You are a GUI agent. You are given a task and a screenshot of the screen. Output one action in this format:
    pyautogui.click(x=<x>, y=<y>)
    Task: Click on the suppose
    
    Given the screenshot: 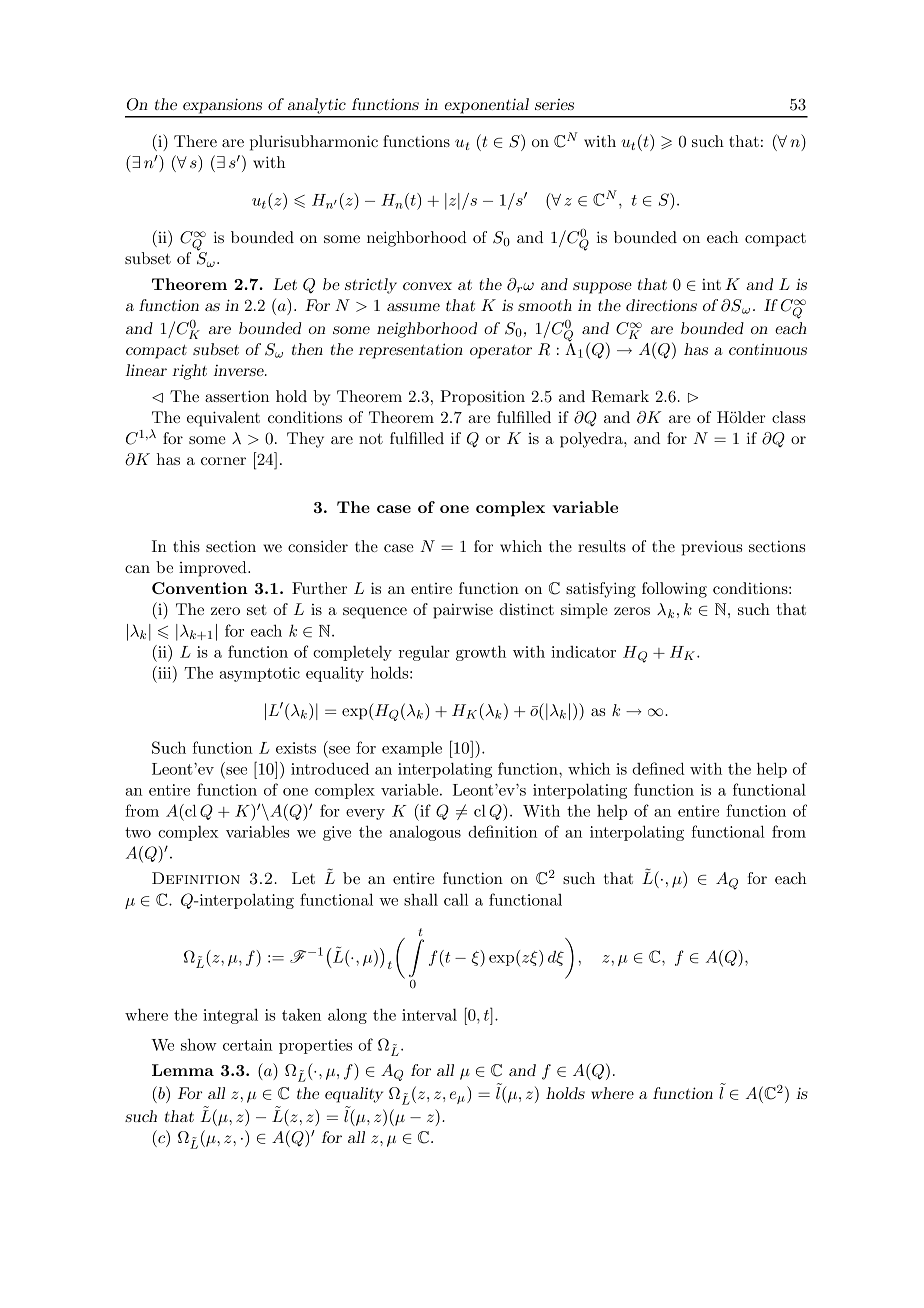 What is the action you would take?
    pyautogui.click(x=602, y=288)
